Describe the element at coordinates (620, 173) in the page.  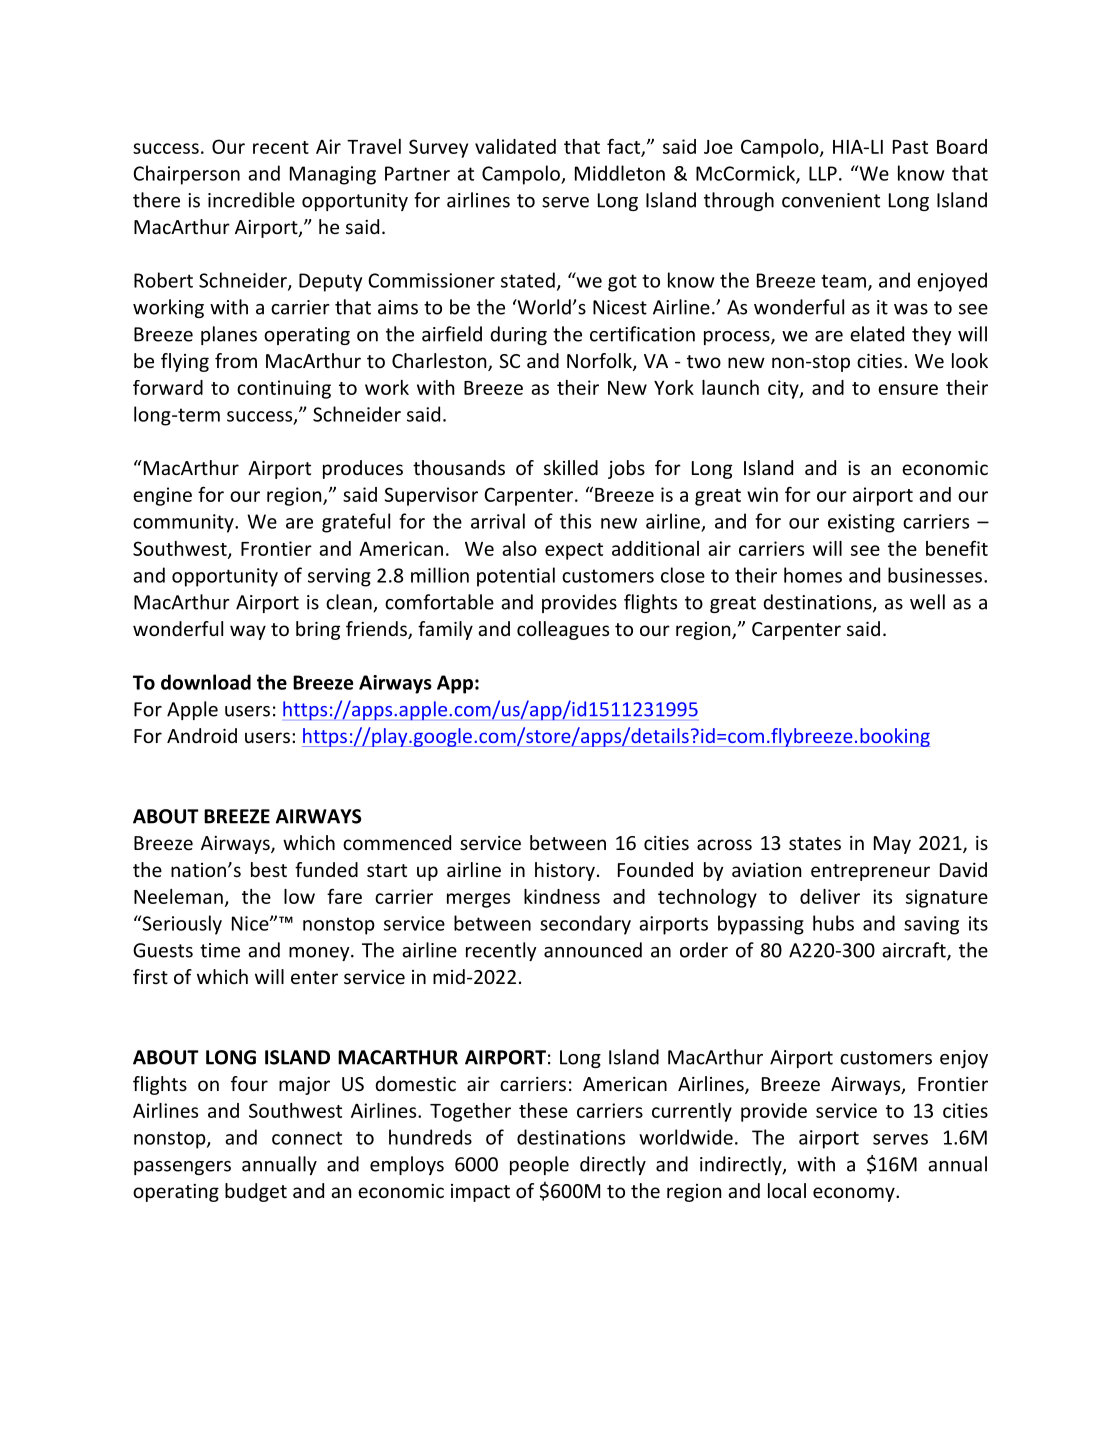
I see `Middleton` at that location.
